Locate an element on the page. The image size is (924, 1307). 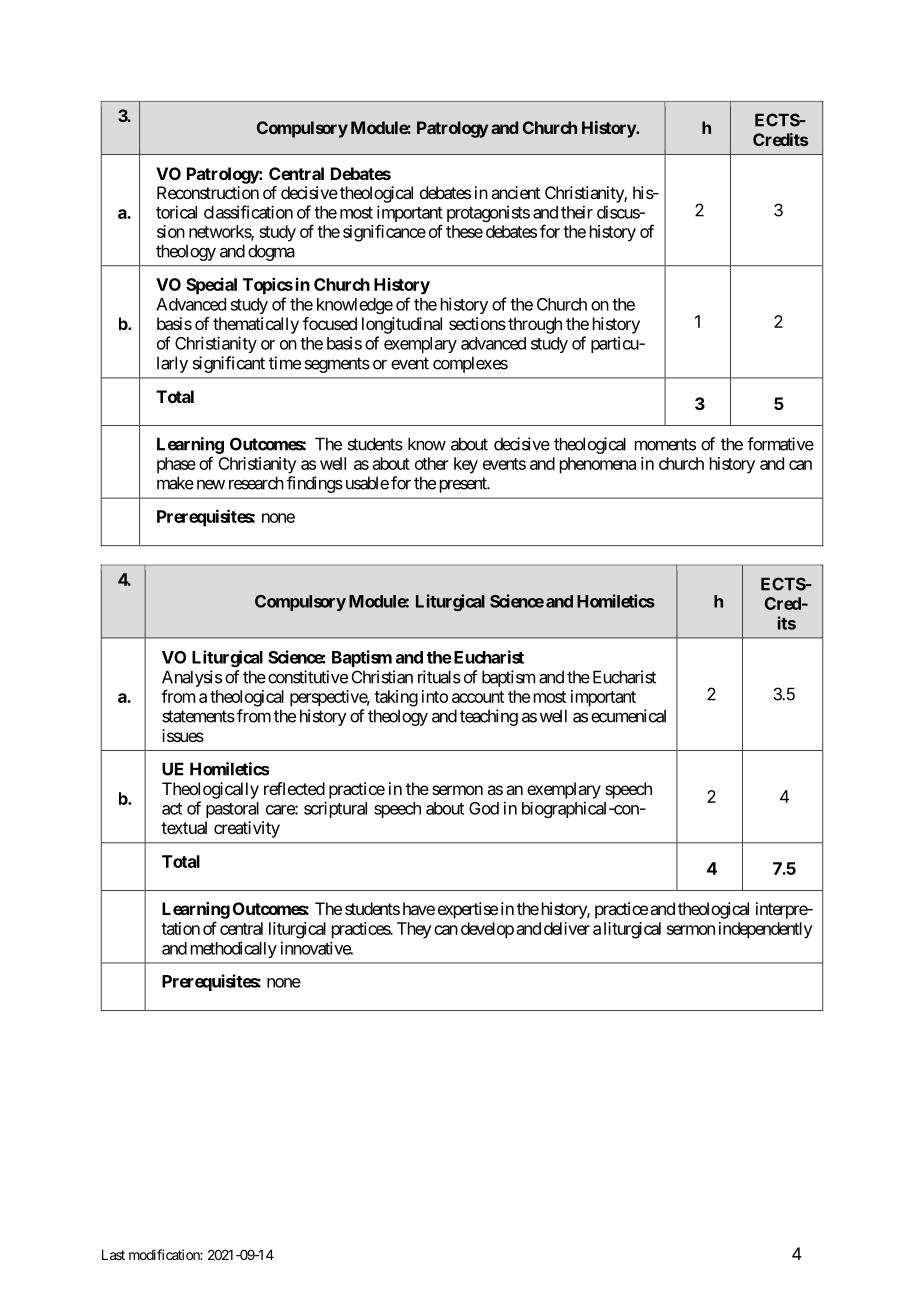
Reconstruction is located at coordinates (208, 192).
